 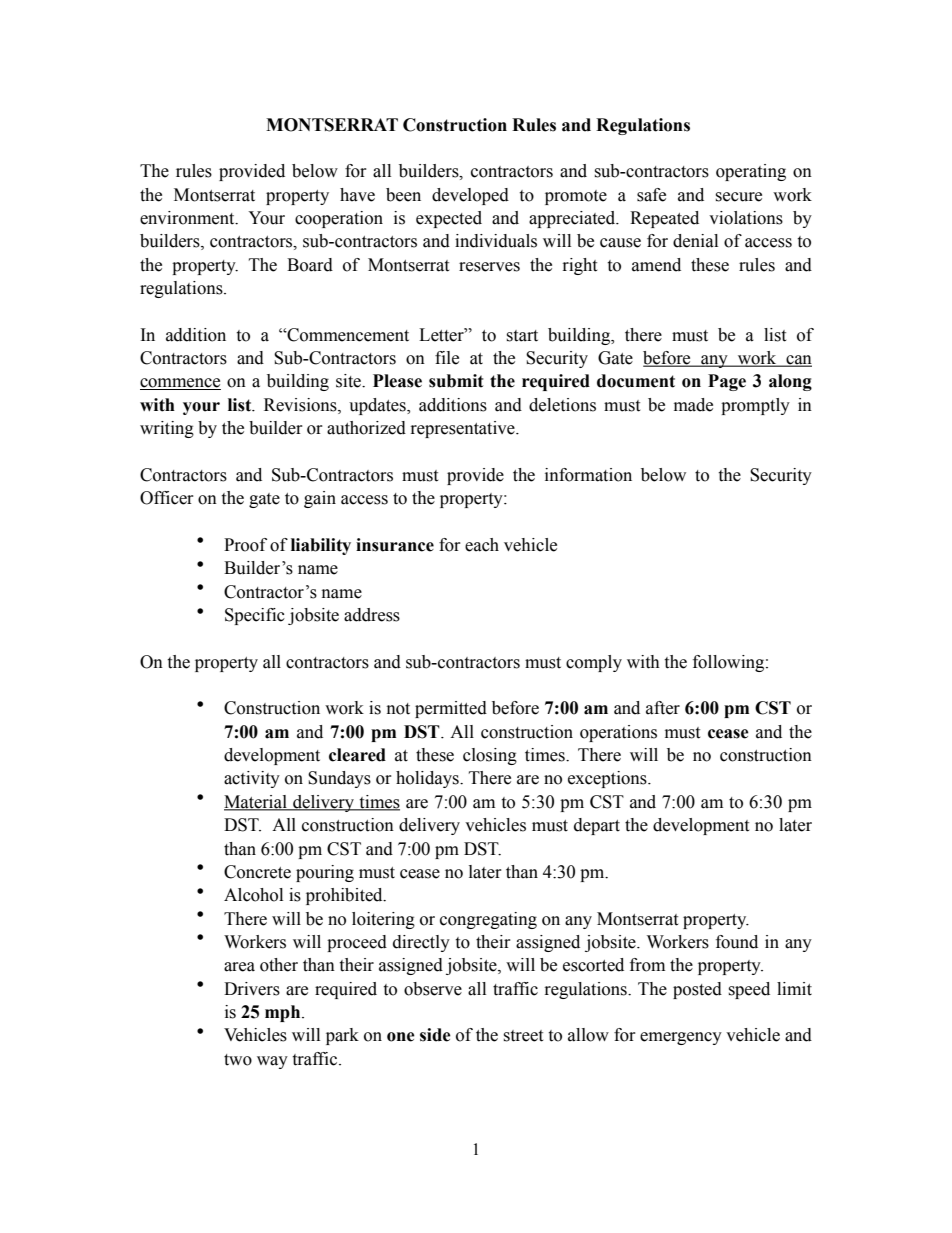 I want to click on street, so click(x=523, y=1036).
